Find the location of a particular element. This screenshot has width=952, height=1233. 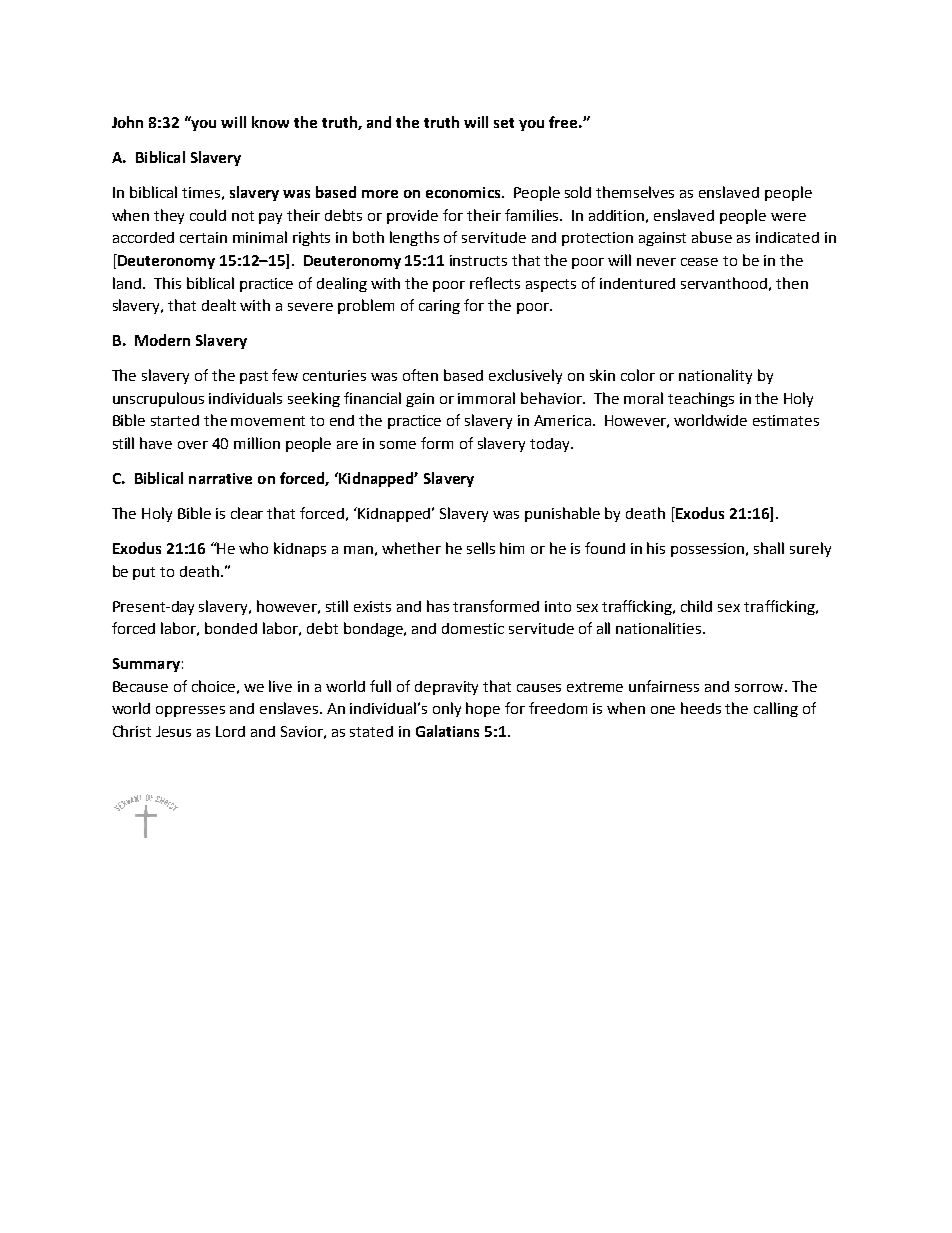

possession is located at coordinates (709, 550).
